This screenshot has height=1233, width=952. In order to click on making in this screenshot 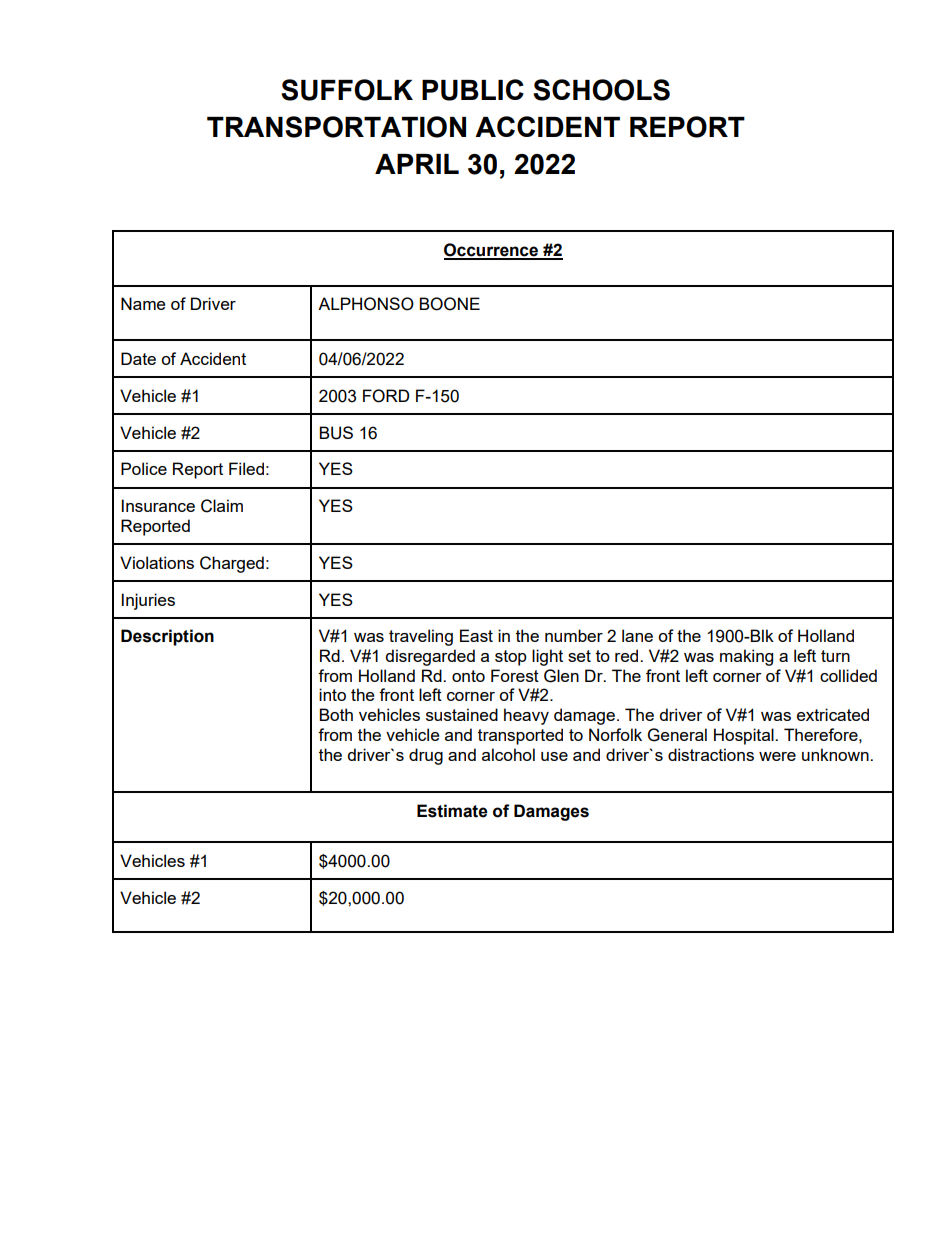, I will do `click(746, 657)`.
